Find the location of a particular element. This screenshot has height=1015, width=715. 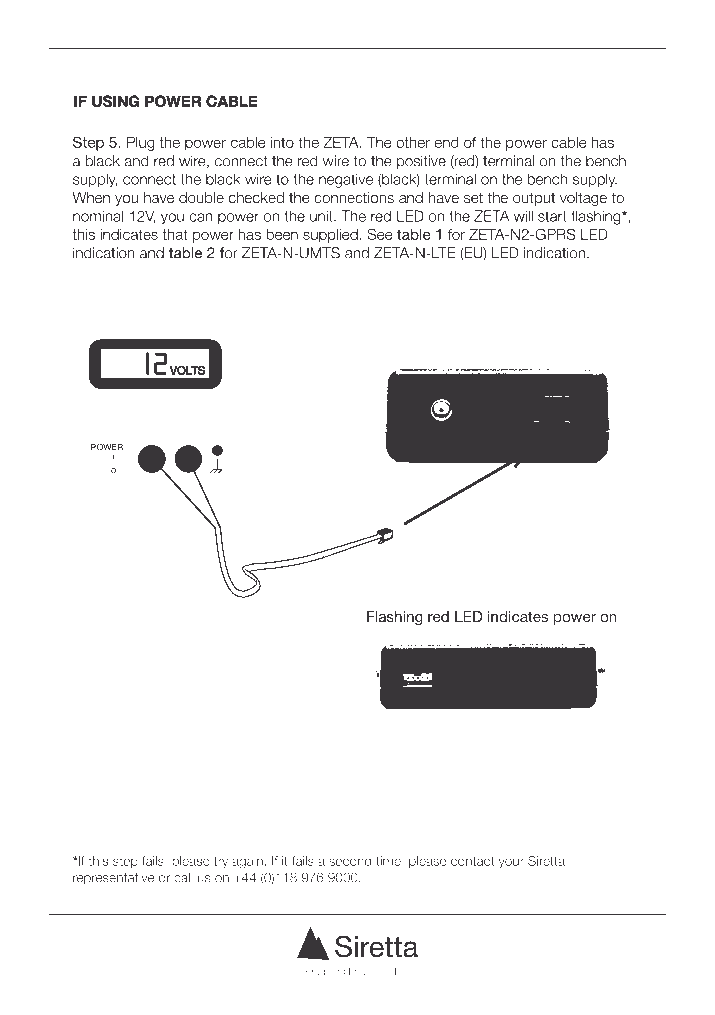

VOLTS is located at coordinates (187, 370).
